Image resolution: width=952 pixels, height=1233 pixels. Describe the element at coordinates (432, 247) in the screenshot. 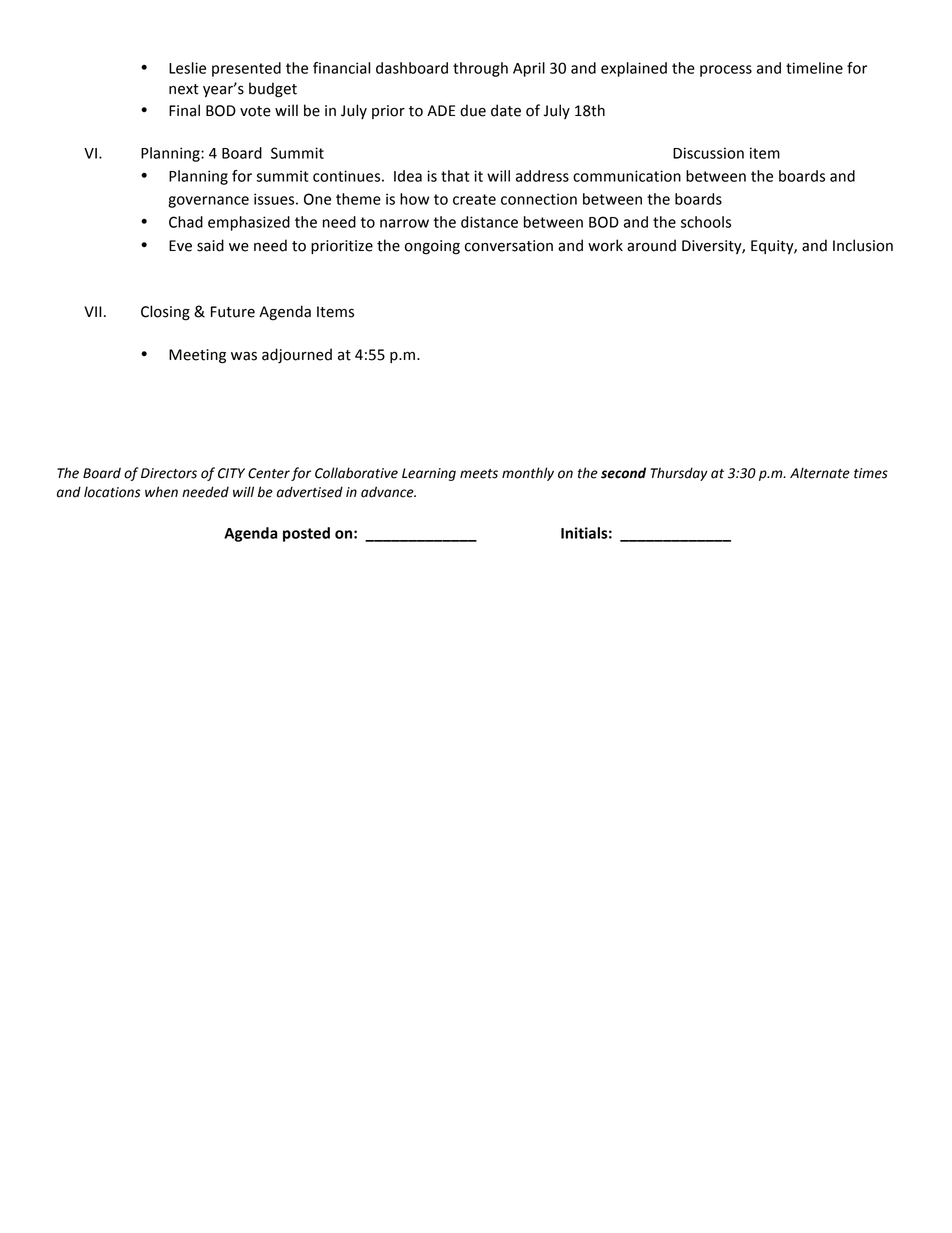

I see `ongoing` at that location.
